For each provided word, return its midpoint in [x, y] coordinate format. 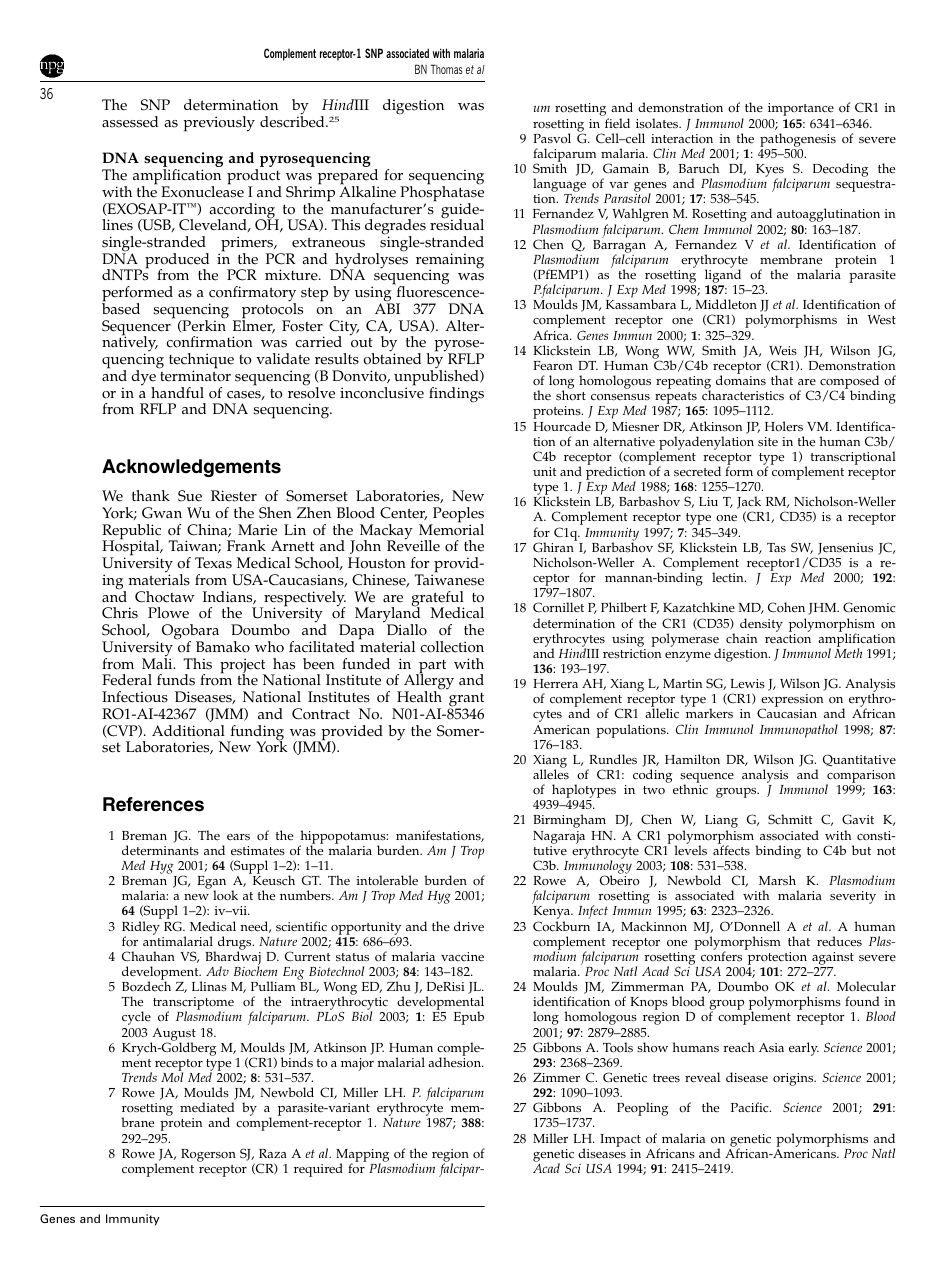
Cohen [786, 607]
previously [219, 124]
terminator [195, 376]
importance [801, 109]
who [269, 647]
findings [456, 395]
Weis [783, 351]
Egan [211, 884]
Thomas [446, 69]
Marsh [777, 880]
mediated [207, 1107]
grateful [438, 600]
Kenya [552, 914]
